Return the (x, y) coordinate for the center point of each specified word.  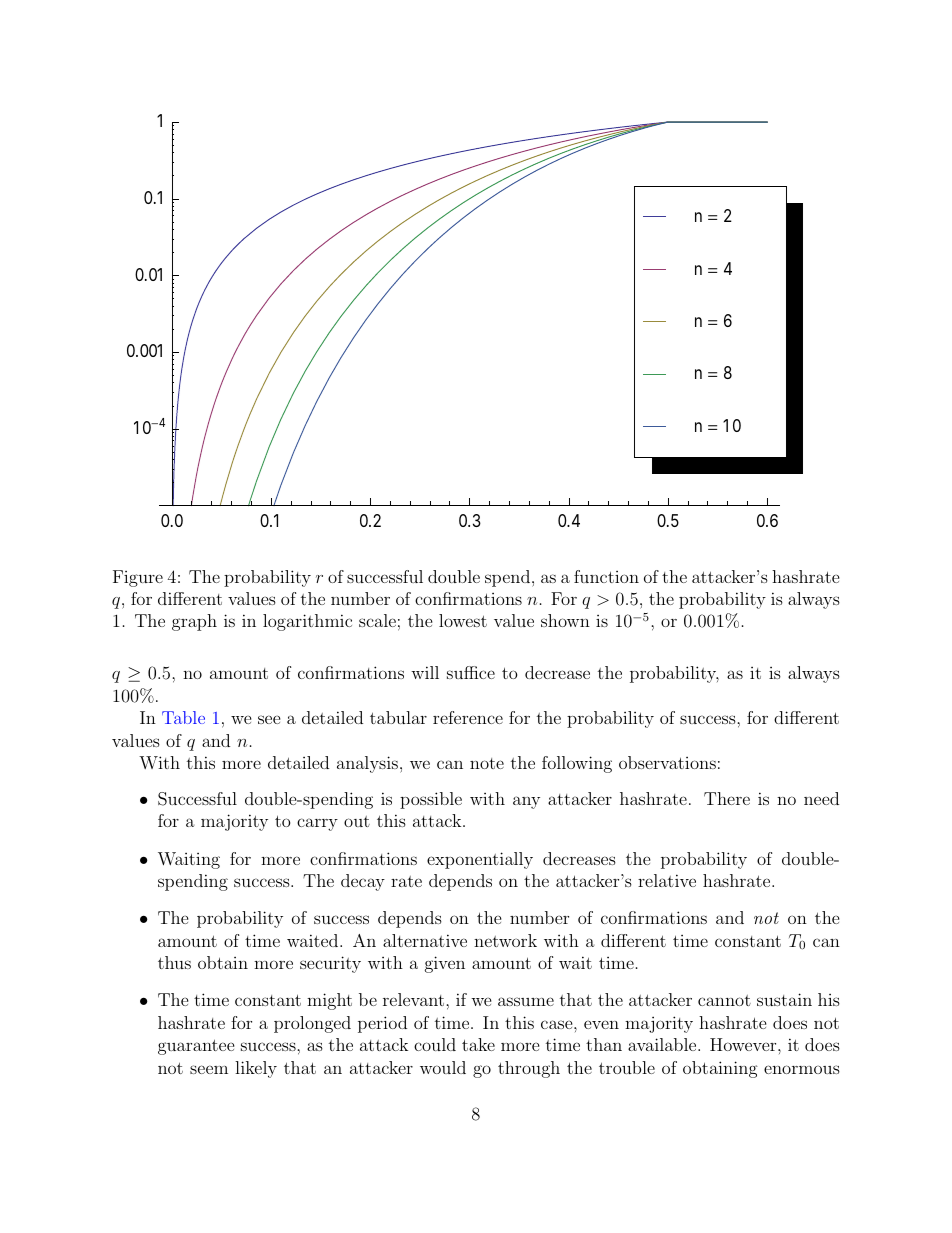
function (606, 576)
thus (174, 962)
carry (317, 824)
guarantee (196, 1047)
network (505, 940)
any (526, 802)
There (727, 798)
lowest (463, 620)
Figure (138, 578)
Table (183, 717)
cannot (724, 1000)
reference (468, 717)
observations (667, 762)
